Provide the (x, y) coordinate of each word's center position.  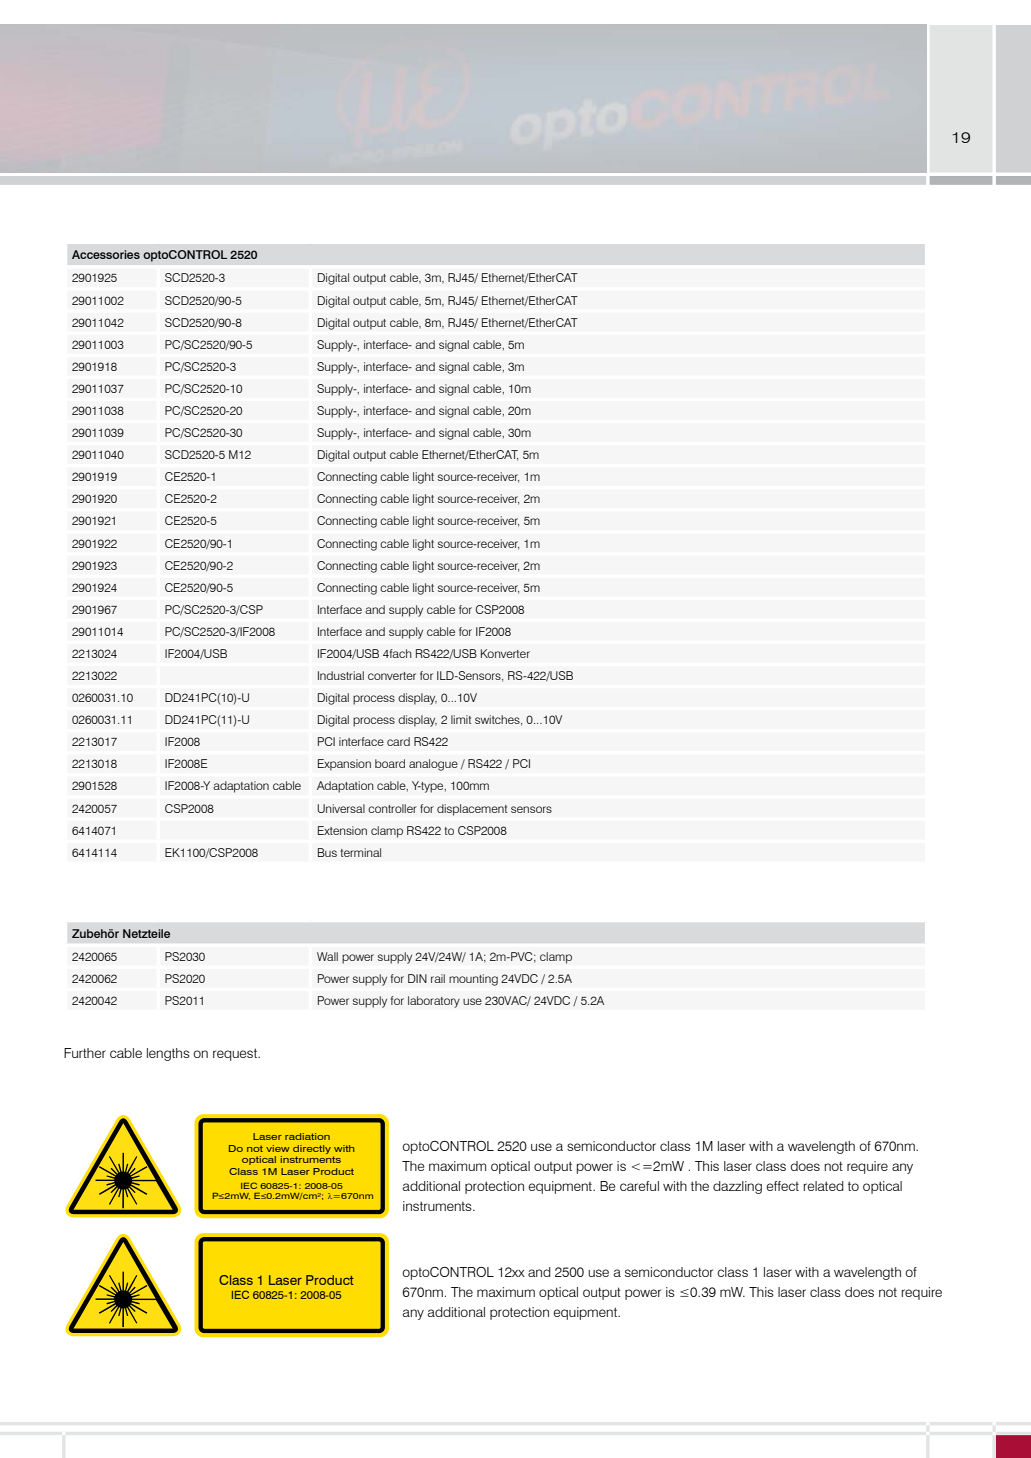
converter (392, 676)
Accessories (106, 254)
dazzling (737, 1187)
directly (312, 1149)
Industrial (341, 675)
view (278, 1148)
